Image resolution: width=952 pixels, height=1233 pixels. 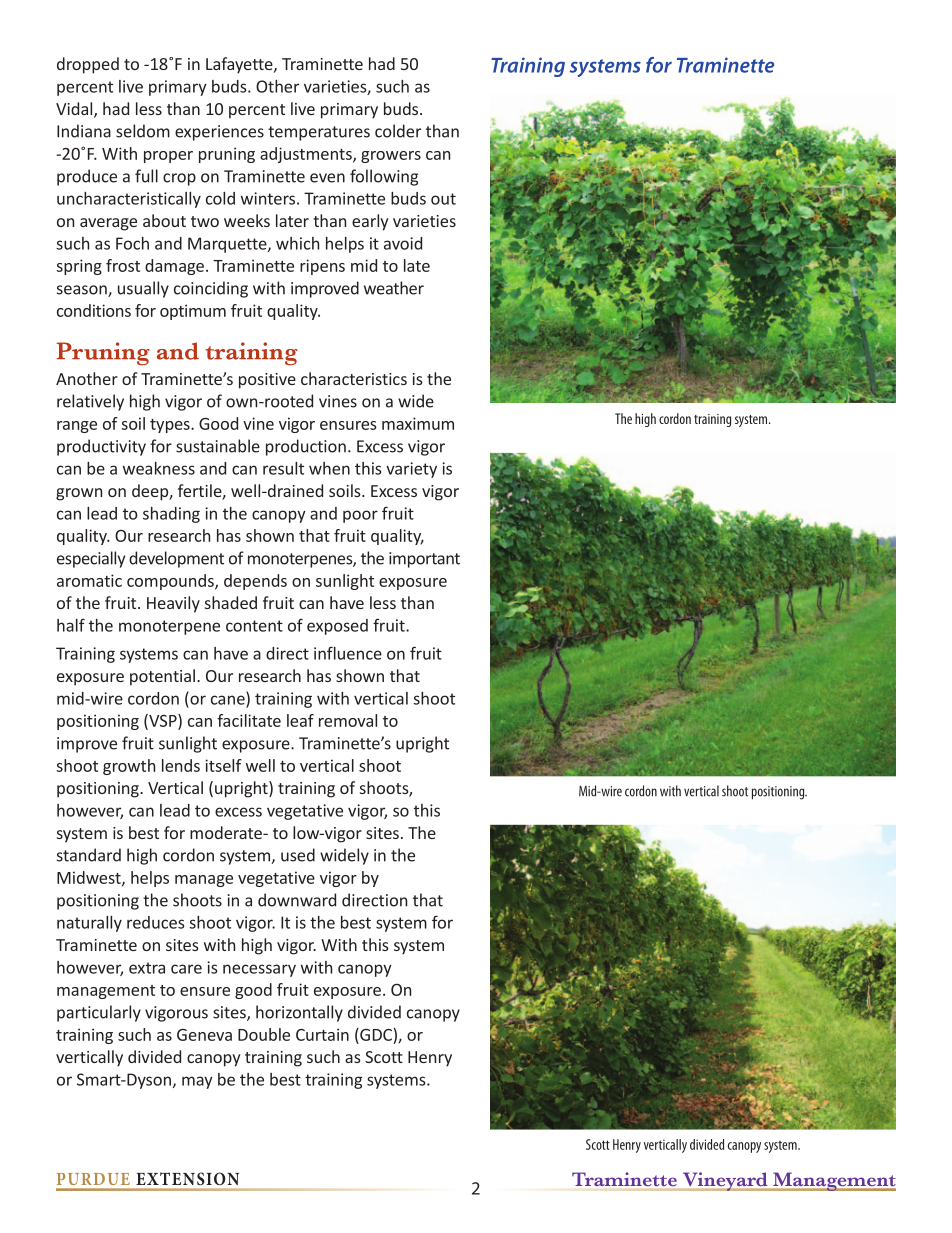 What do you see at coordinates (197, 1082) in the screenshot?
I see `may` at bounding box center [197, 1082].
